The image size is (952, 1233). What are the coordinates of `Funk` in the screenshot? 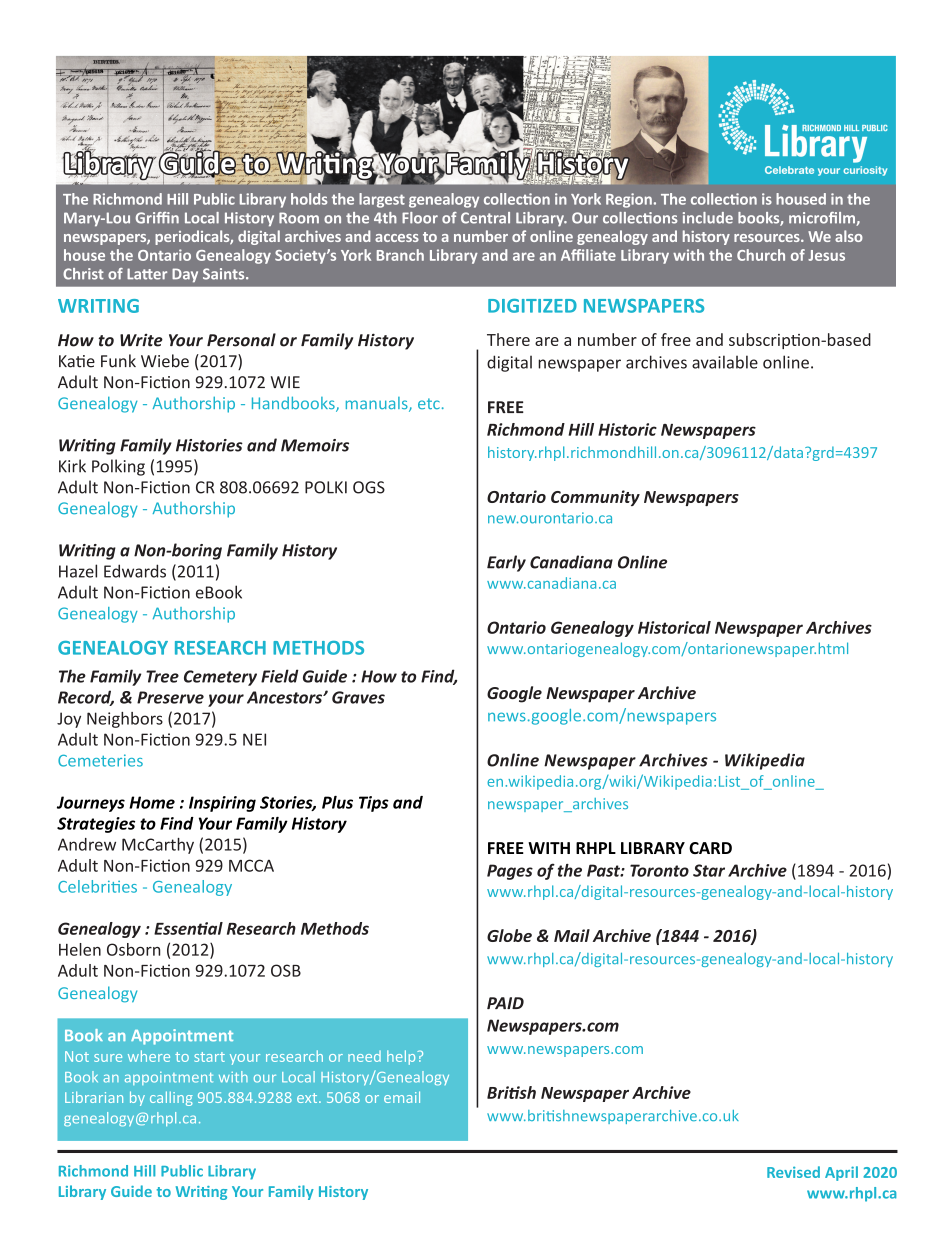 It's located at (118, 361).
